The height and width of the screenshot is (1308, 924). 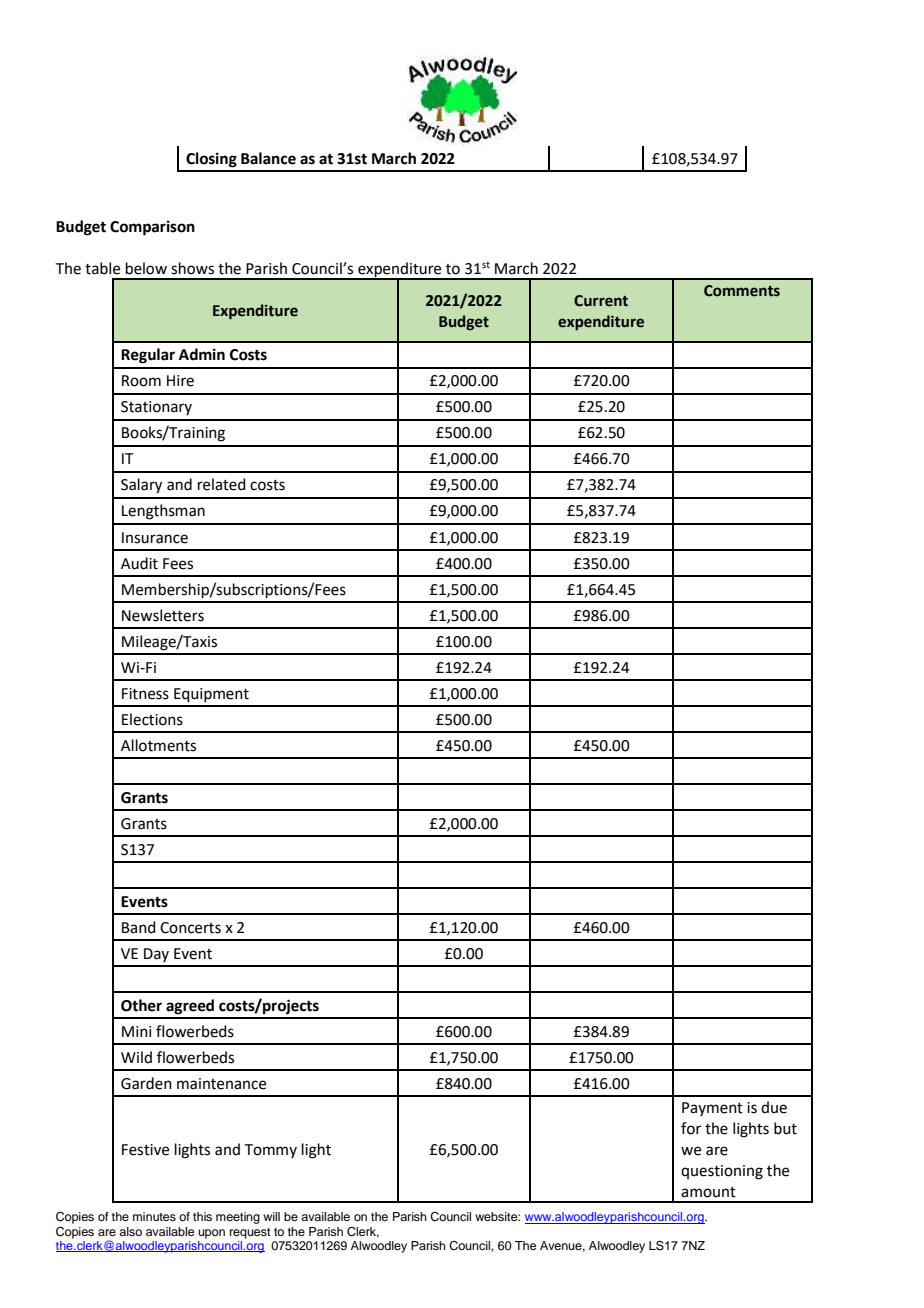 I want to click on Closing, so click(x=211, y=160).
